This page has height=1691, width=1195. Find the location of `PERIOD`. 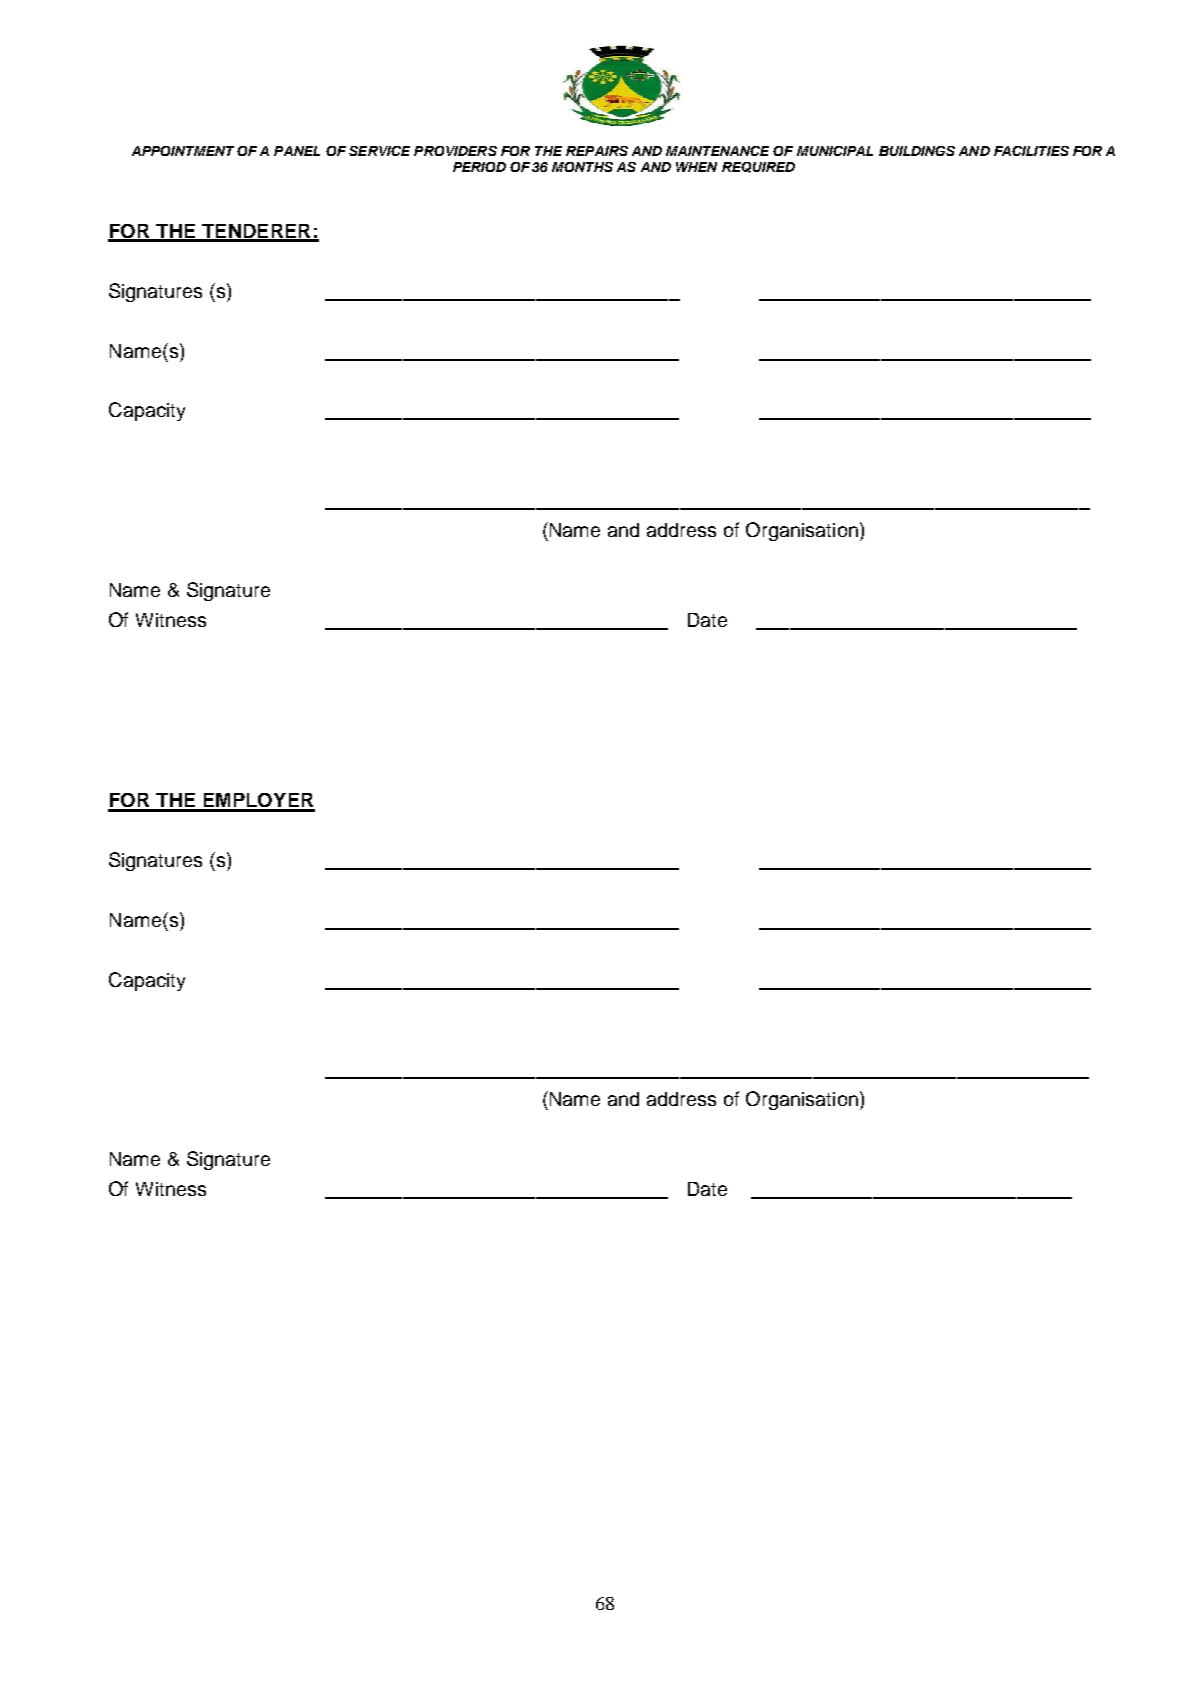

PERIOD is located at coordinates (479, 167).
